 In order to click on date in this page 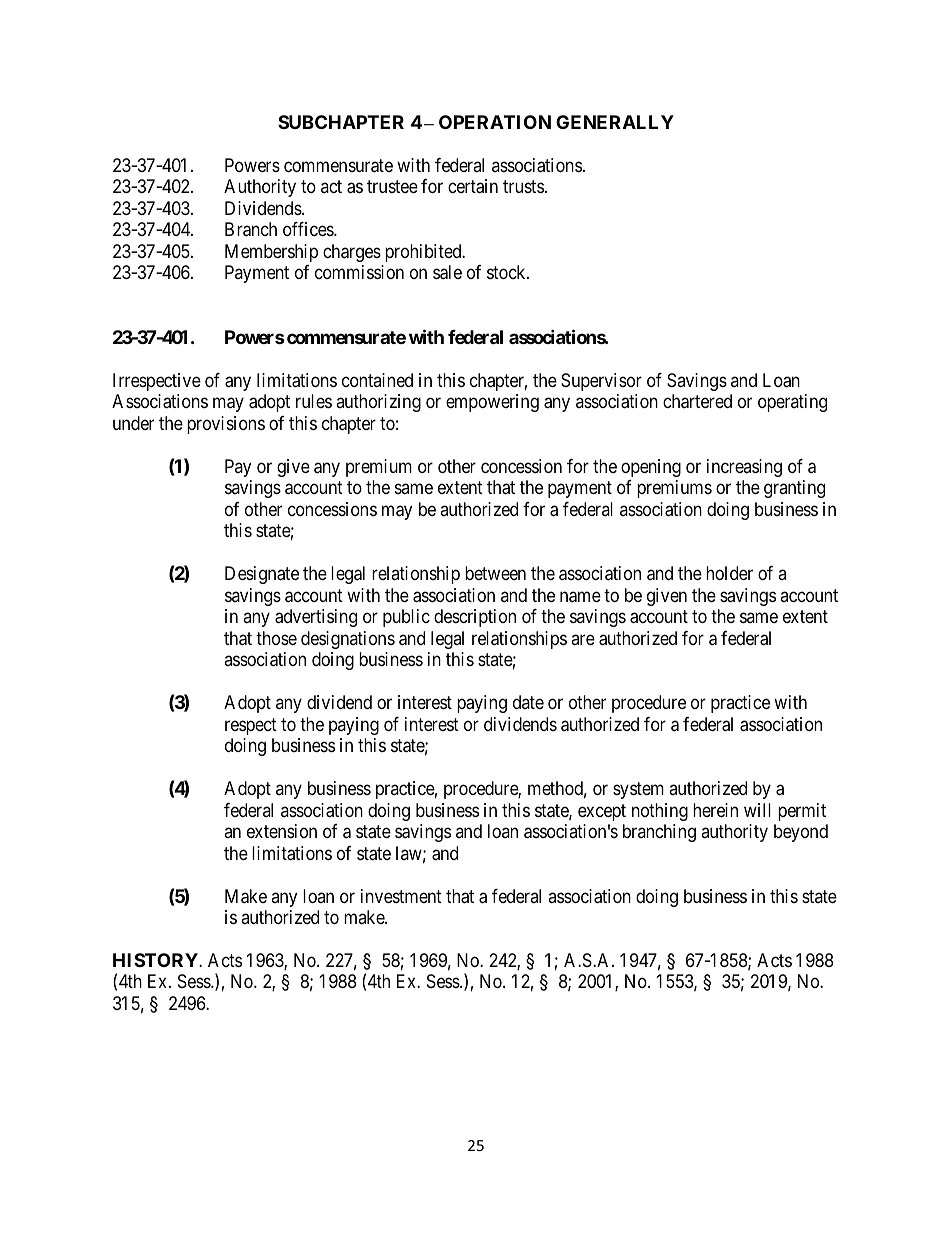, I will do `click(528, 702)`.
